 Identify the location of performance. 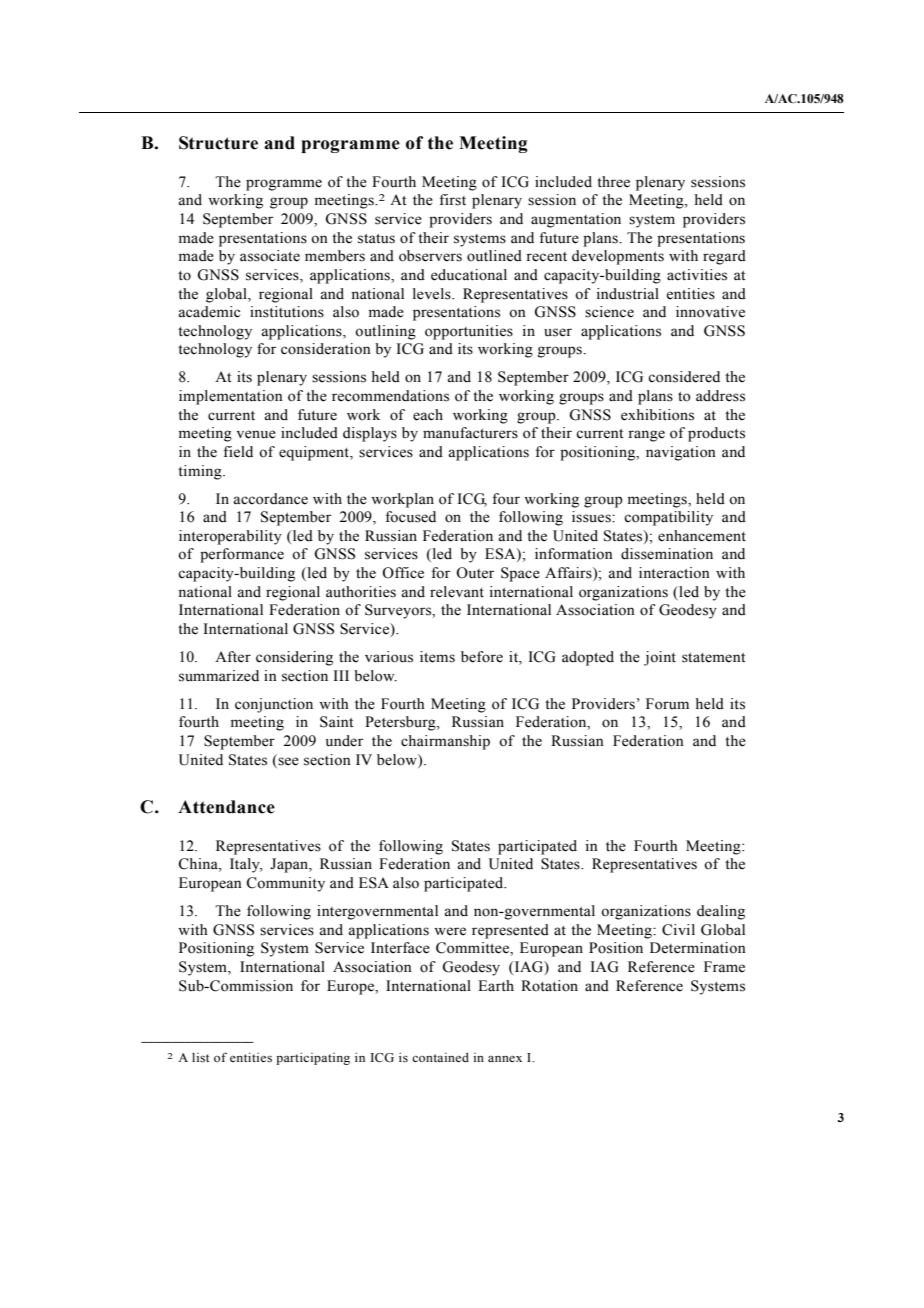
(242, 555).
